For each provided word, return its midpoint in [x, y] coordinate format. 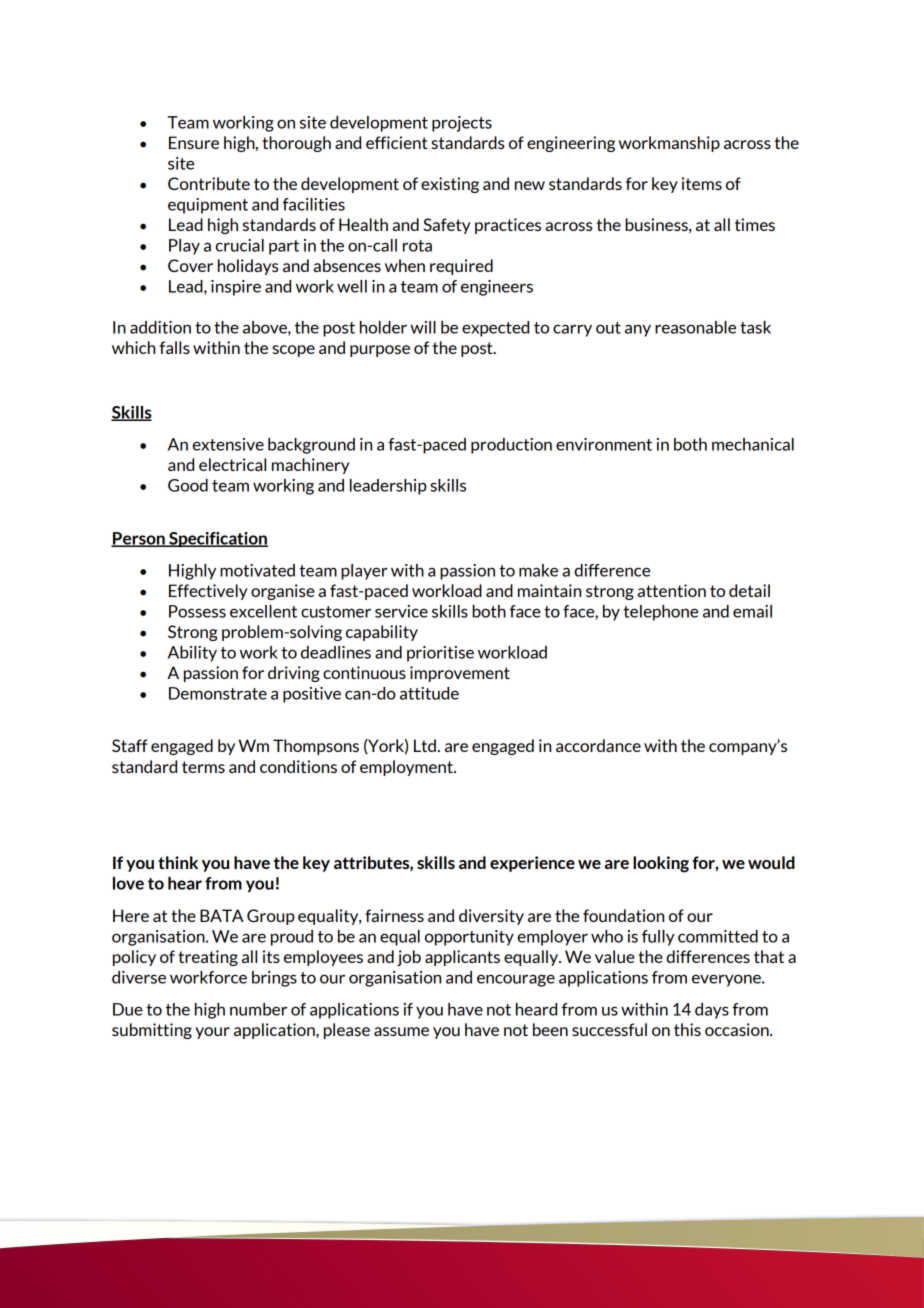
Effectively [208, 592]
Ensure [194, 142]
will [423, 327]
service [401, 611]
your [212, 1033]
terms [203, 767]
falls [175, 347]
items [702, 183]
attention [672, 590]
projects [462, 124]
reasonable [695, 327]
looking [661, 864]
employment [407, 768]
